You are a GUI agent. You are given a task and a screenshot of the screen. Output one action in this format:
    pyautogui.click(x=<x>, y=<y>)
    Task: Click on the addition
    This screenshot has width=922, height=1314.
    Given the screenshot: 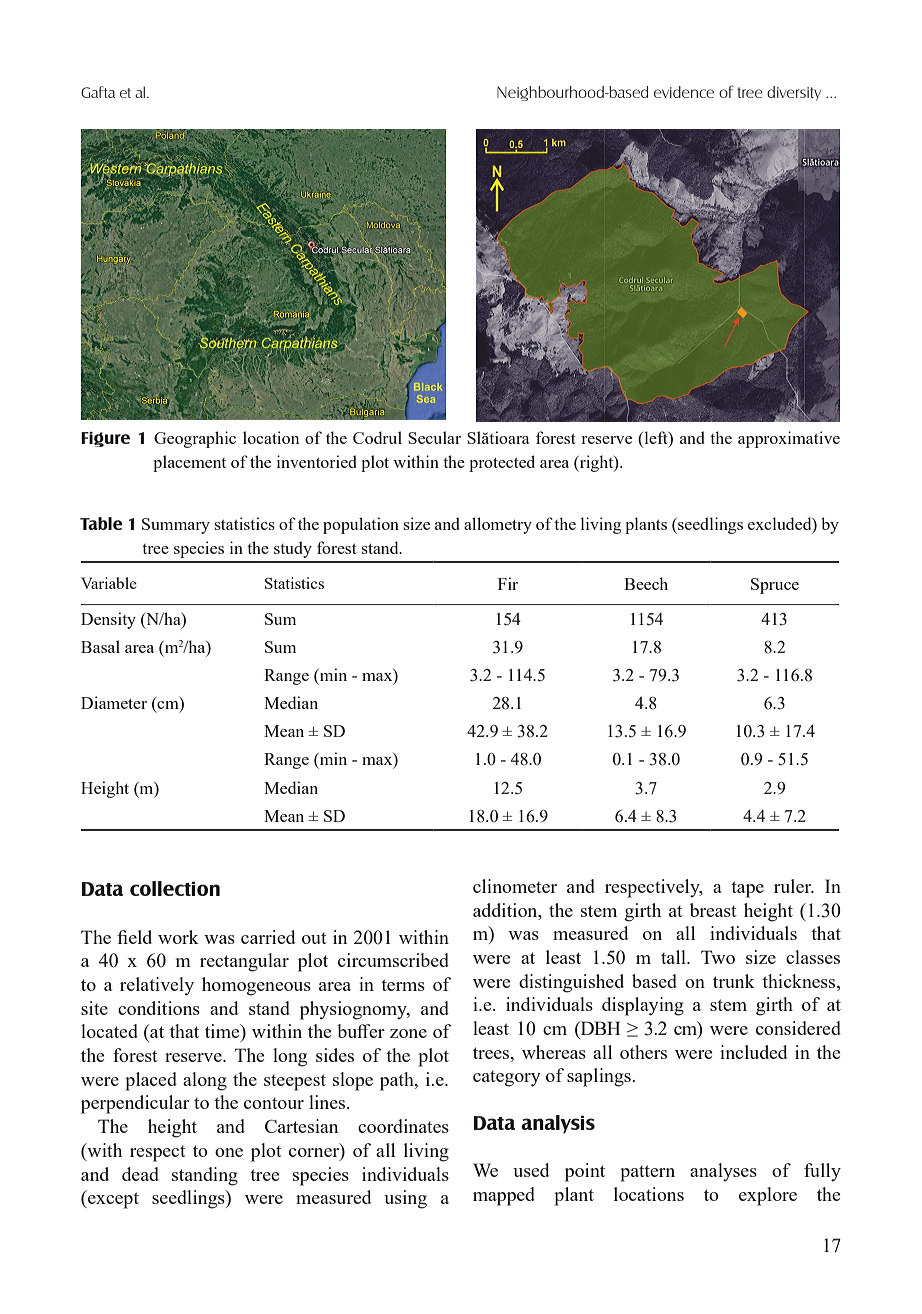 What is the action you would take?
    pyautogui.click(x=506, y=910)
